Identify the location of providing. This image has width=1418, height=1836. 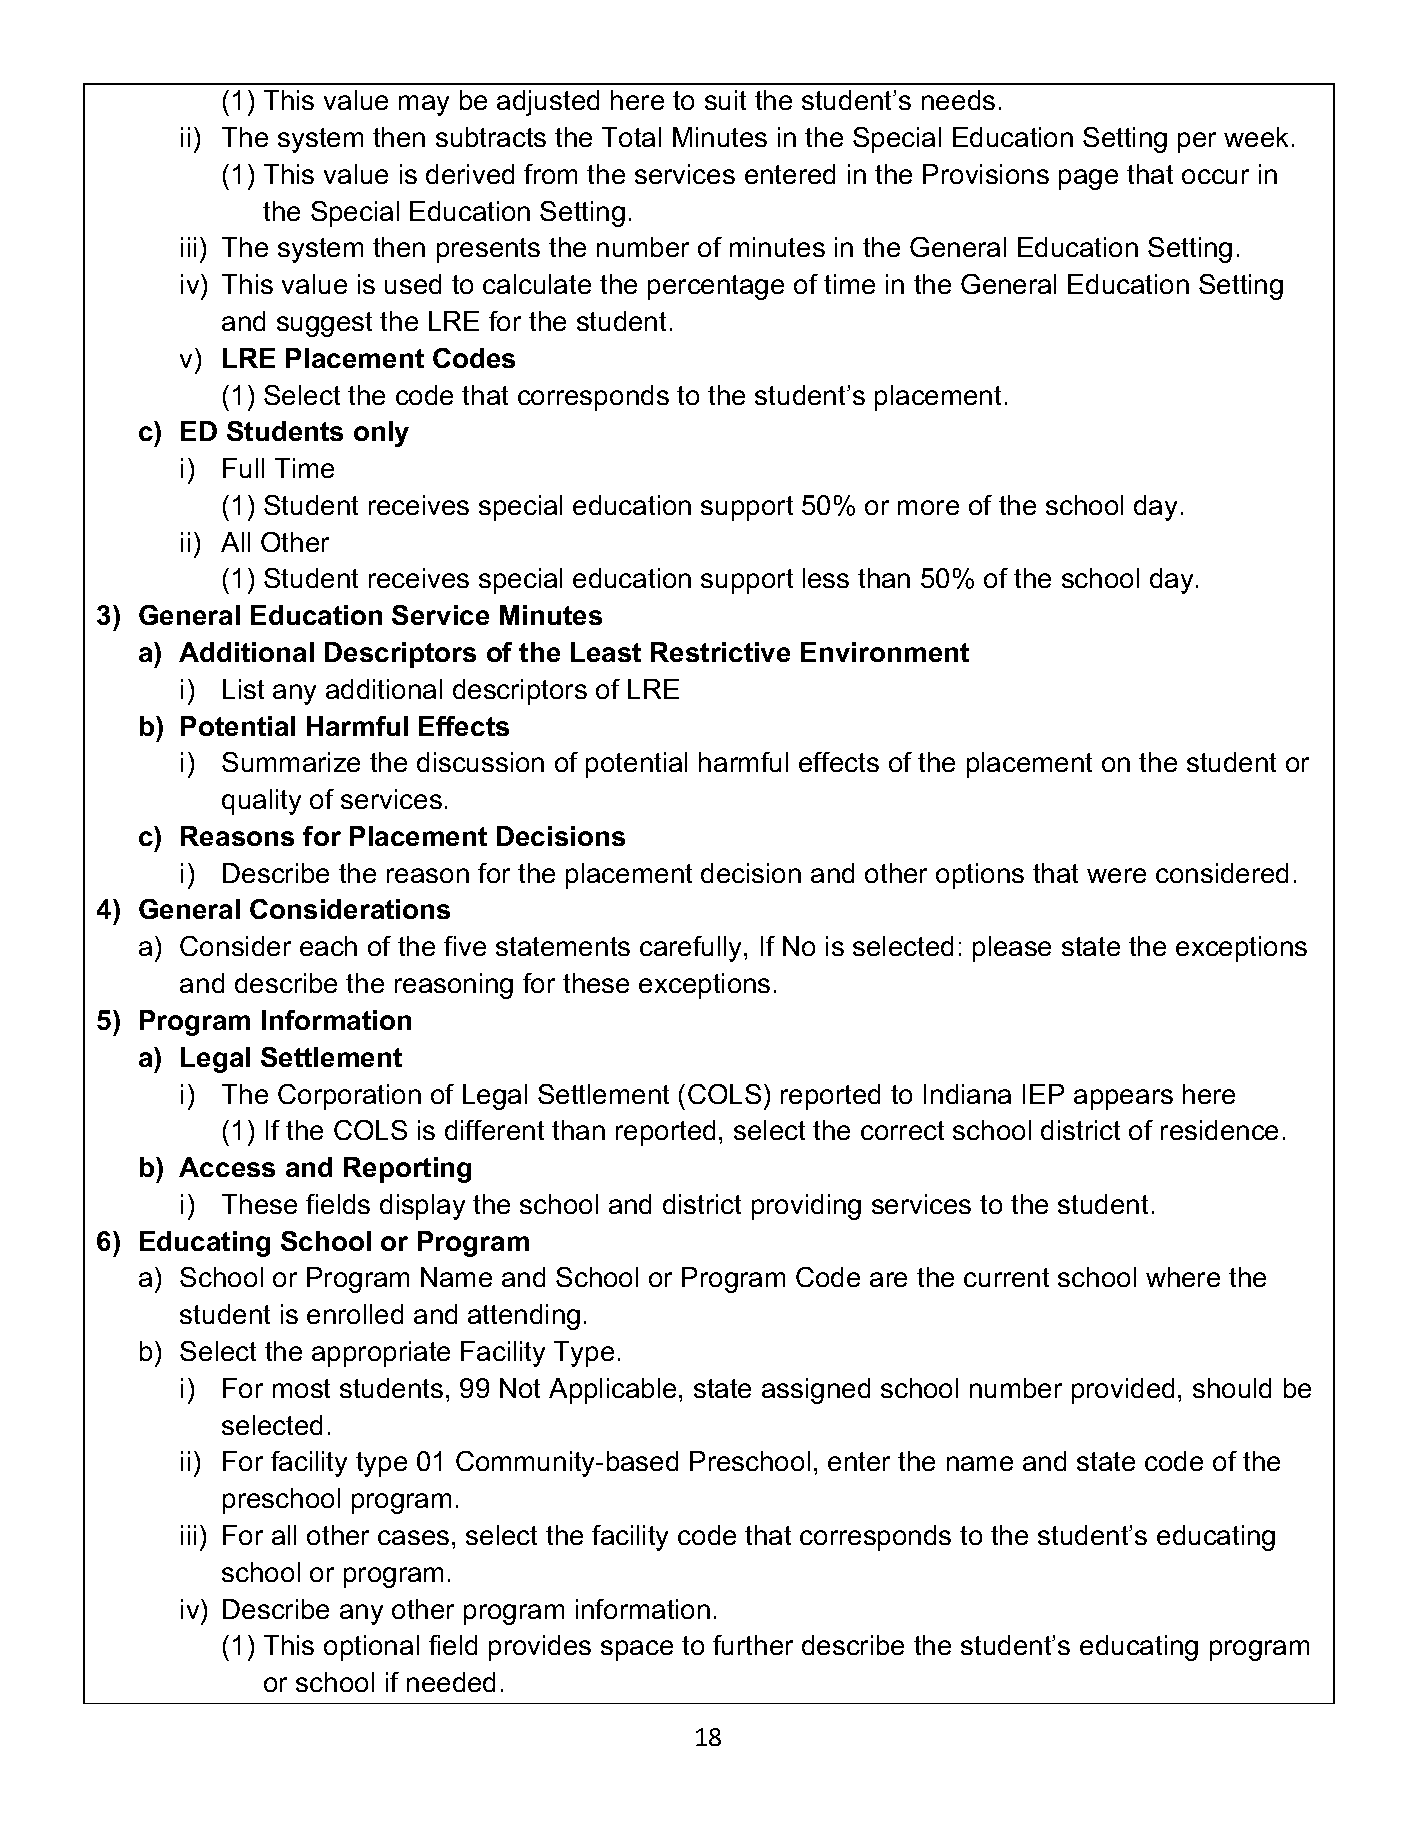
(806, 1207).
